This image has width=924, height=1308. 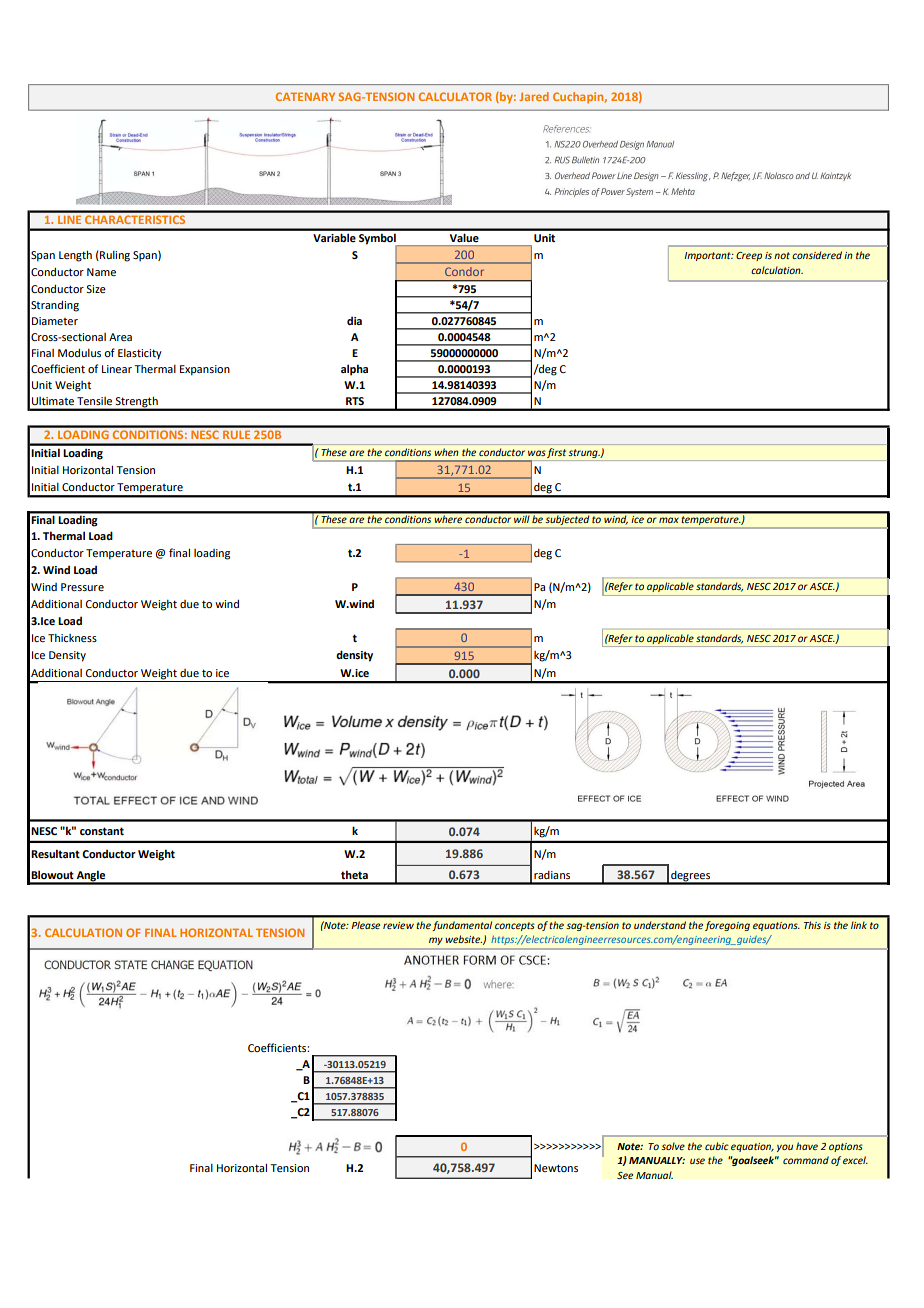 What do you see at coordinates (708, 256) in the image?
I see `Important` at bounding box center [708, 256].
